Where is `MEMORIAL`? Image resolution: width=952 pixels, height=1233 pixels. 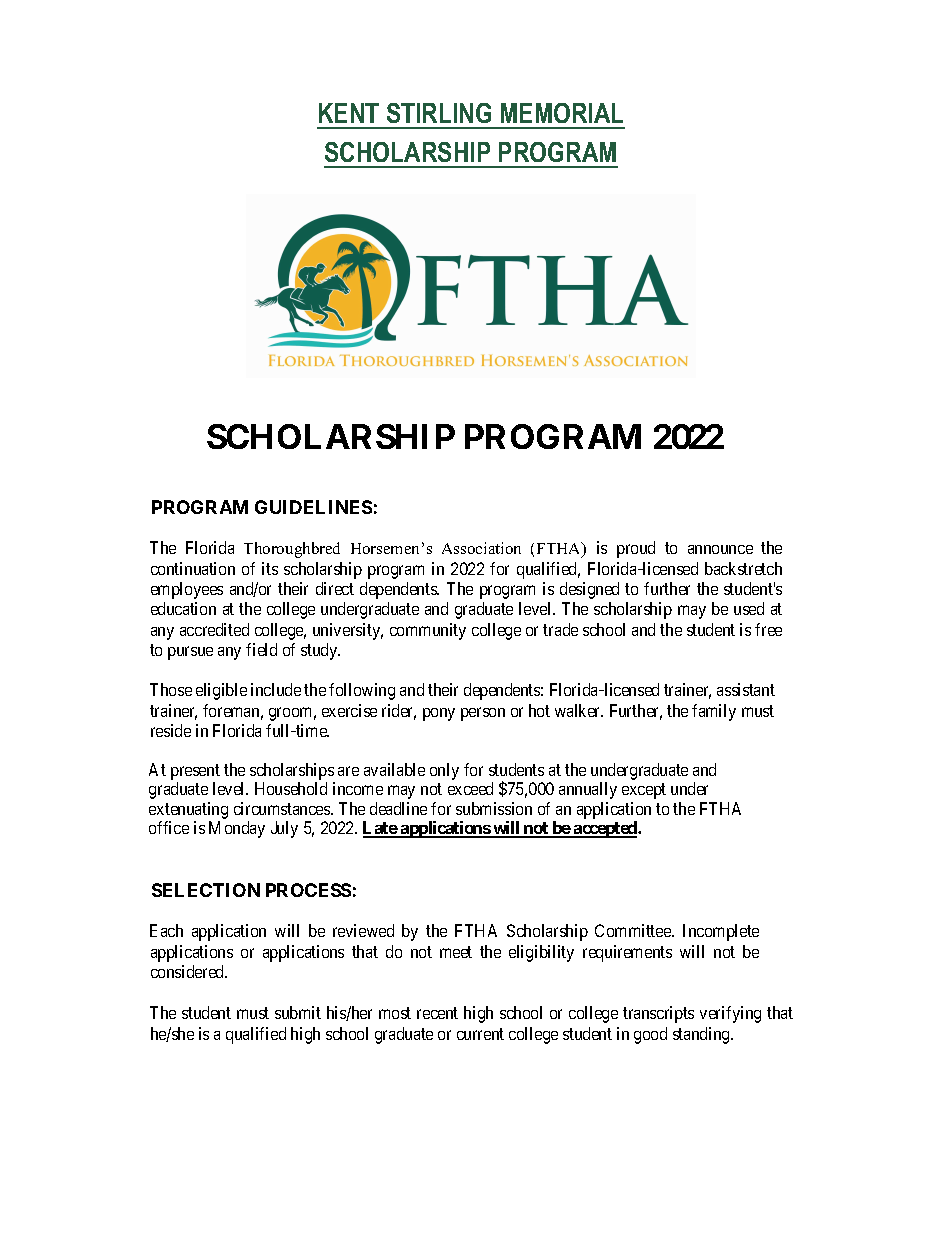 MEMORIAL is located at coordinates (562, 113).
